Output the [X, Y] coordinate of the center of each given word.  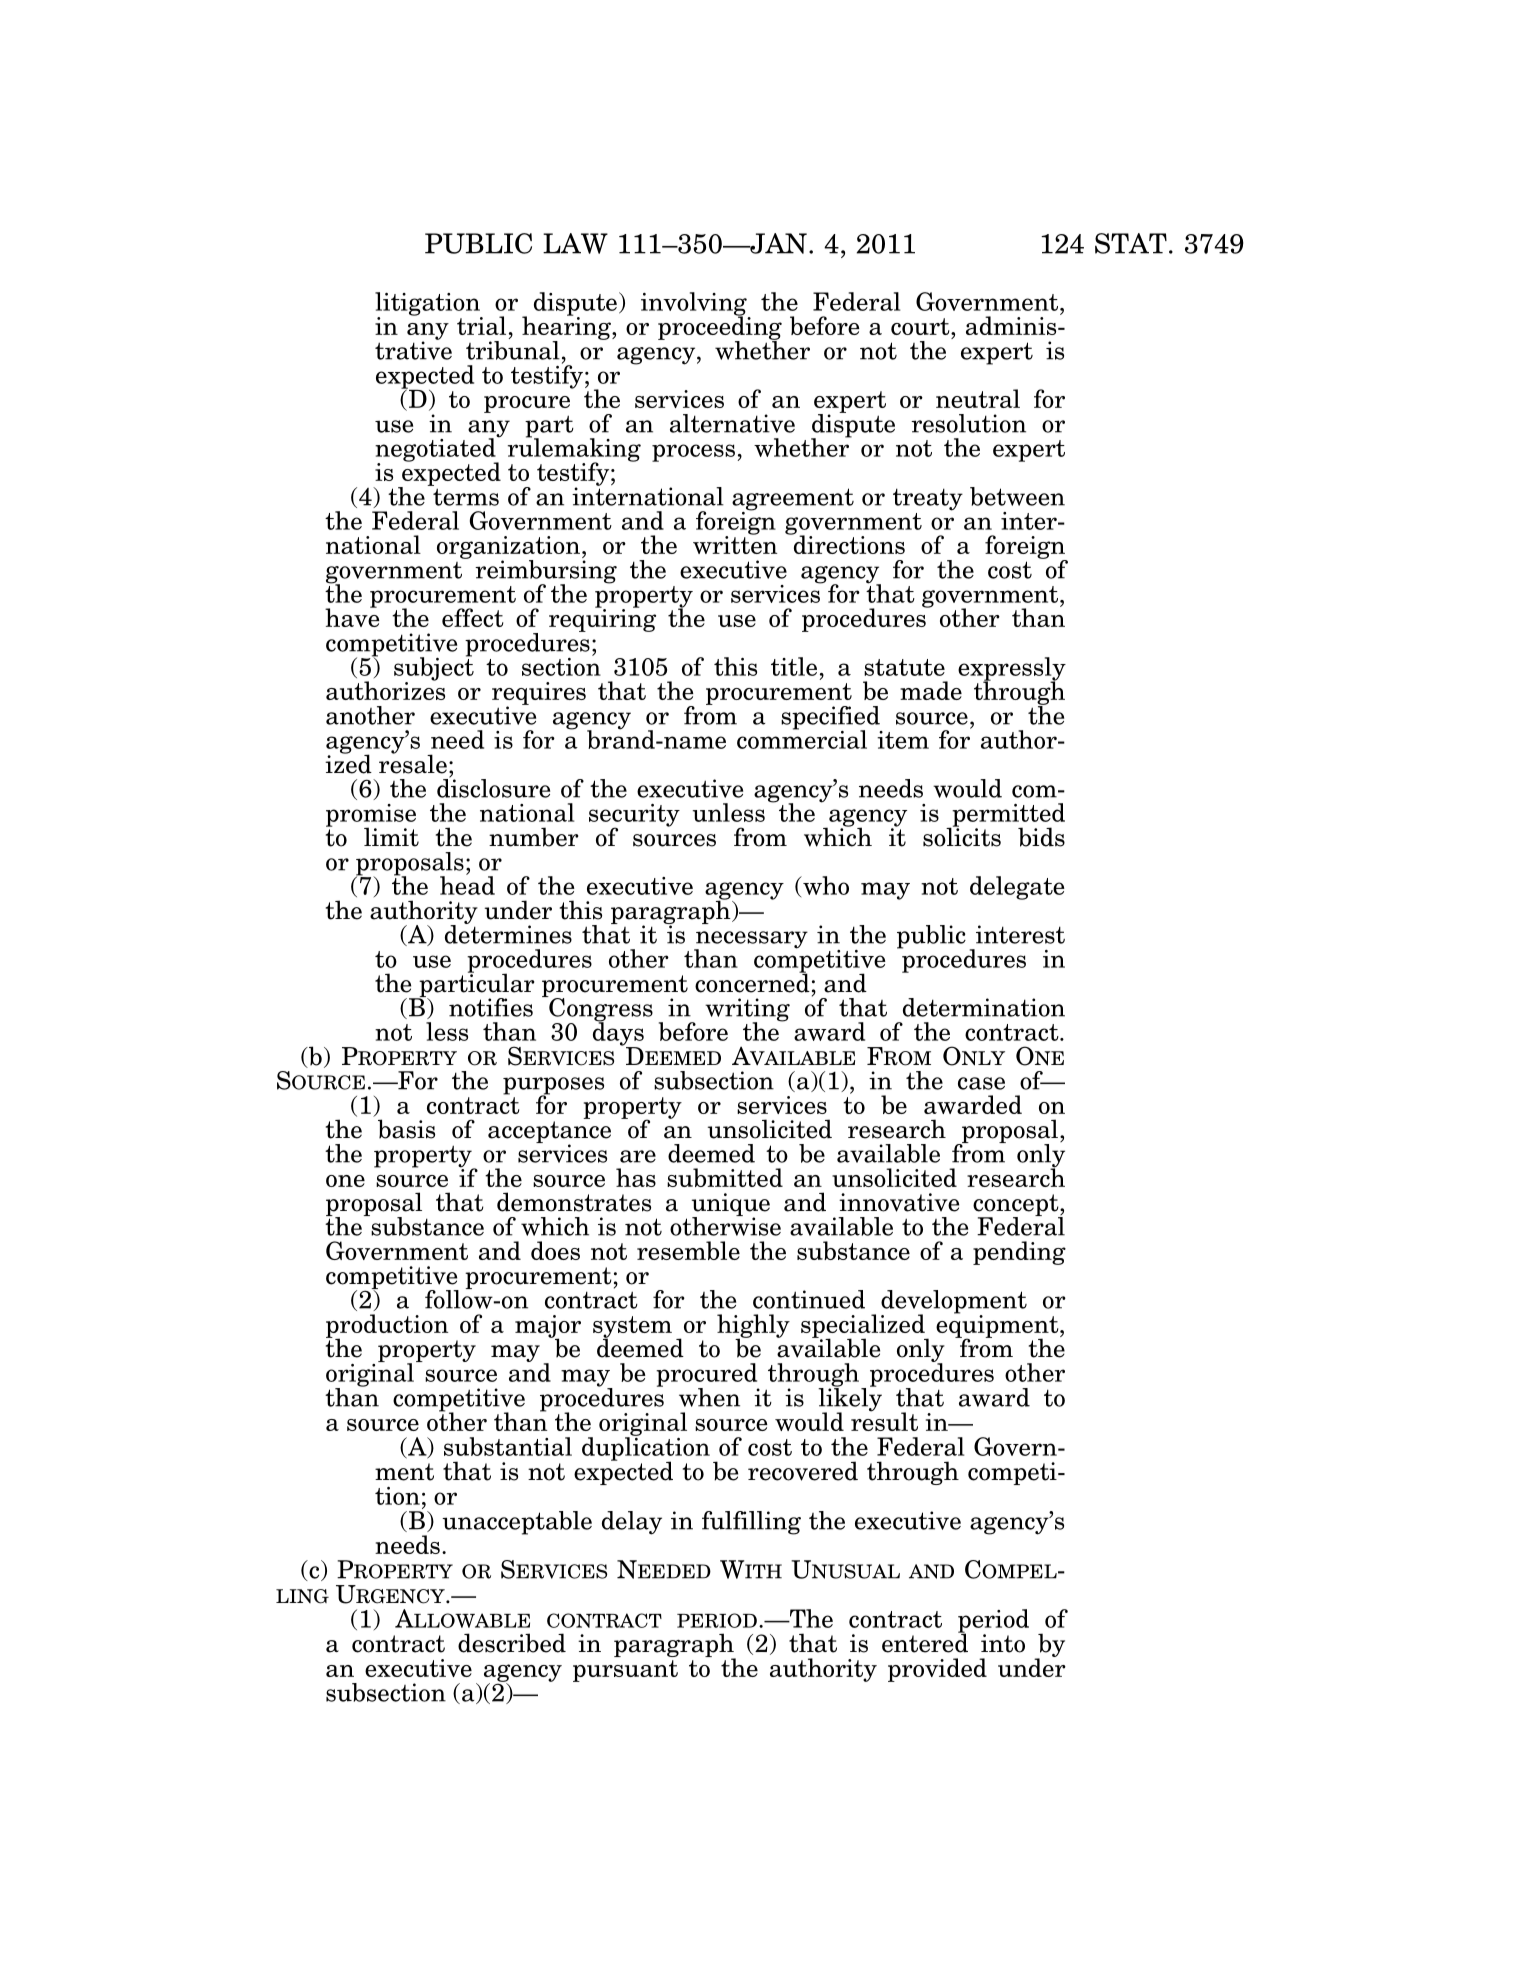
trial [481, 325]
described [512, 1643]
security [634, 816]
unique [731, 1206]
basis [406, 1129]
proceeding [720, 328]
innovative [899, 1202]
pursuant [625, 1671]
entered [925, 1642]
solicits [962, 836]
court [921, 326]
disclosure [493, 787]
